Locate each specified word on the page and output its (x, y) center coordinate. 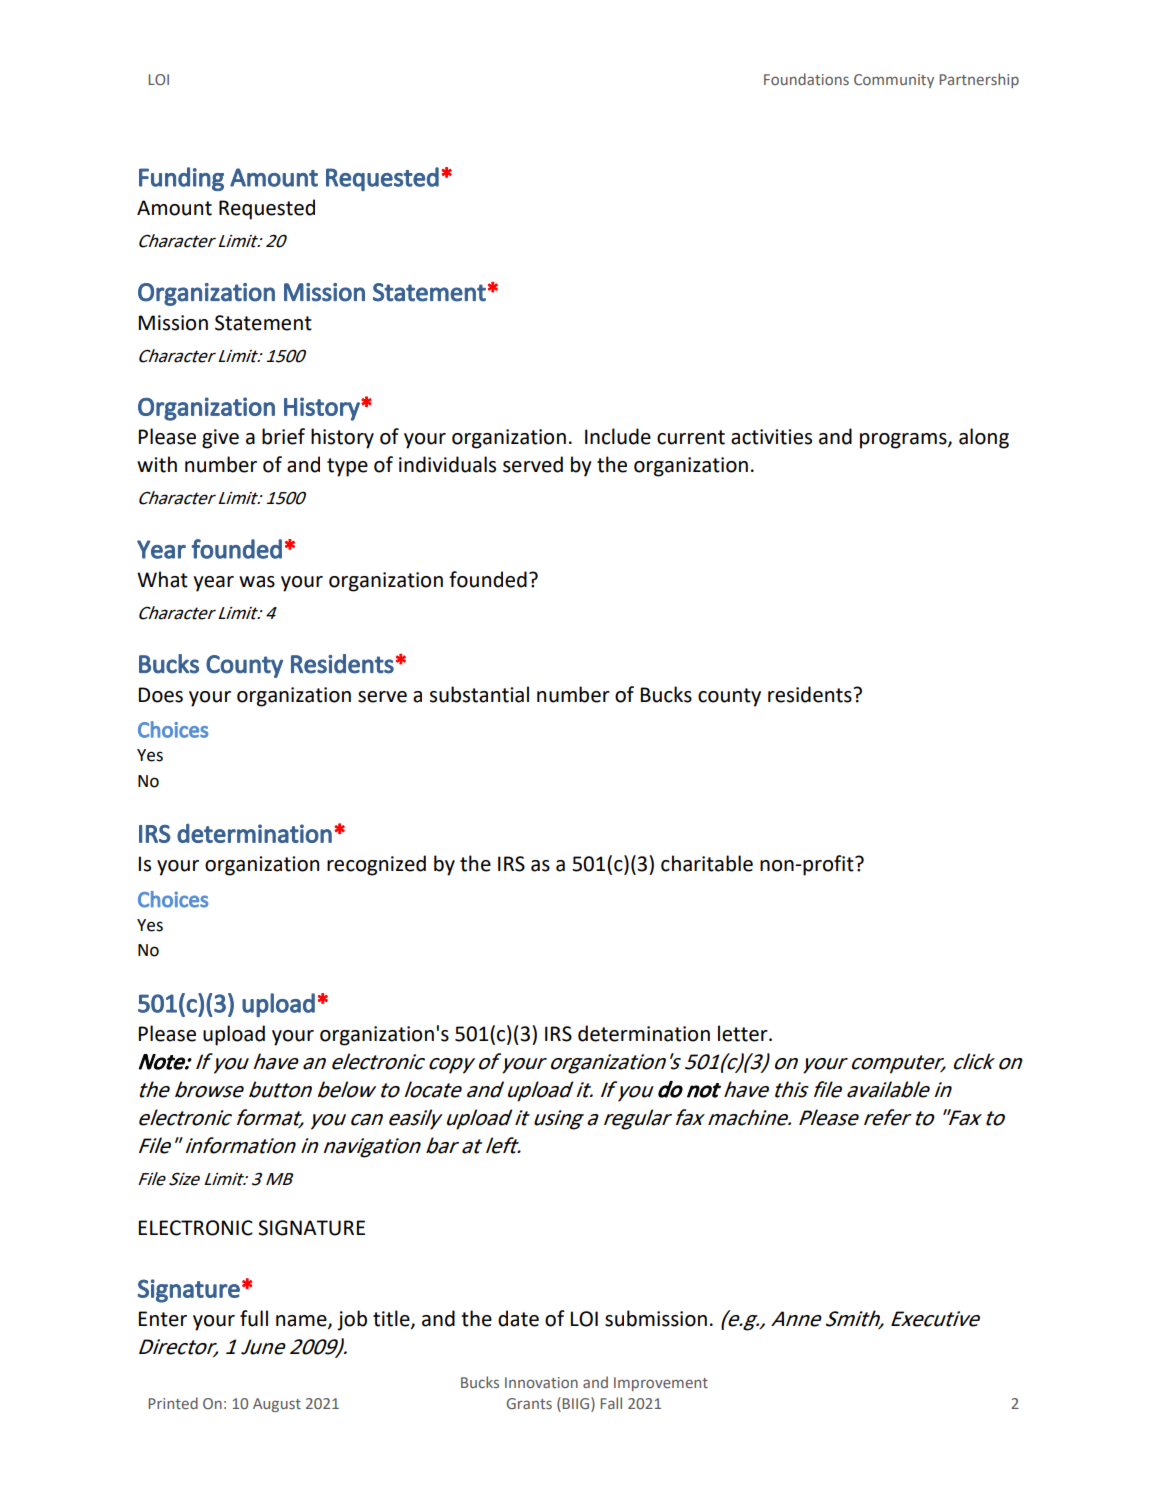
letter (744, 1033)
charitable (707, 863)
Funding (181, 179)
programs (904, 441)
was (257, 582)
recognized (376, 865)
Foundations (806, 79)
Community (894, 81)
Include (618, 436)
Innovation (541, 1382)
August (277, 1405)
